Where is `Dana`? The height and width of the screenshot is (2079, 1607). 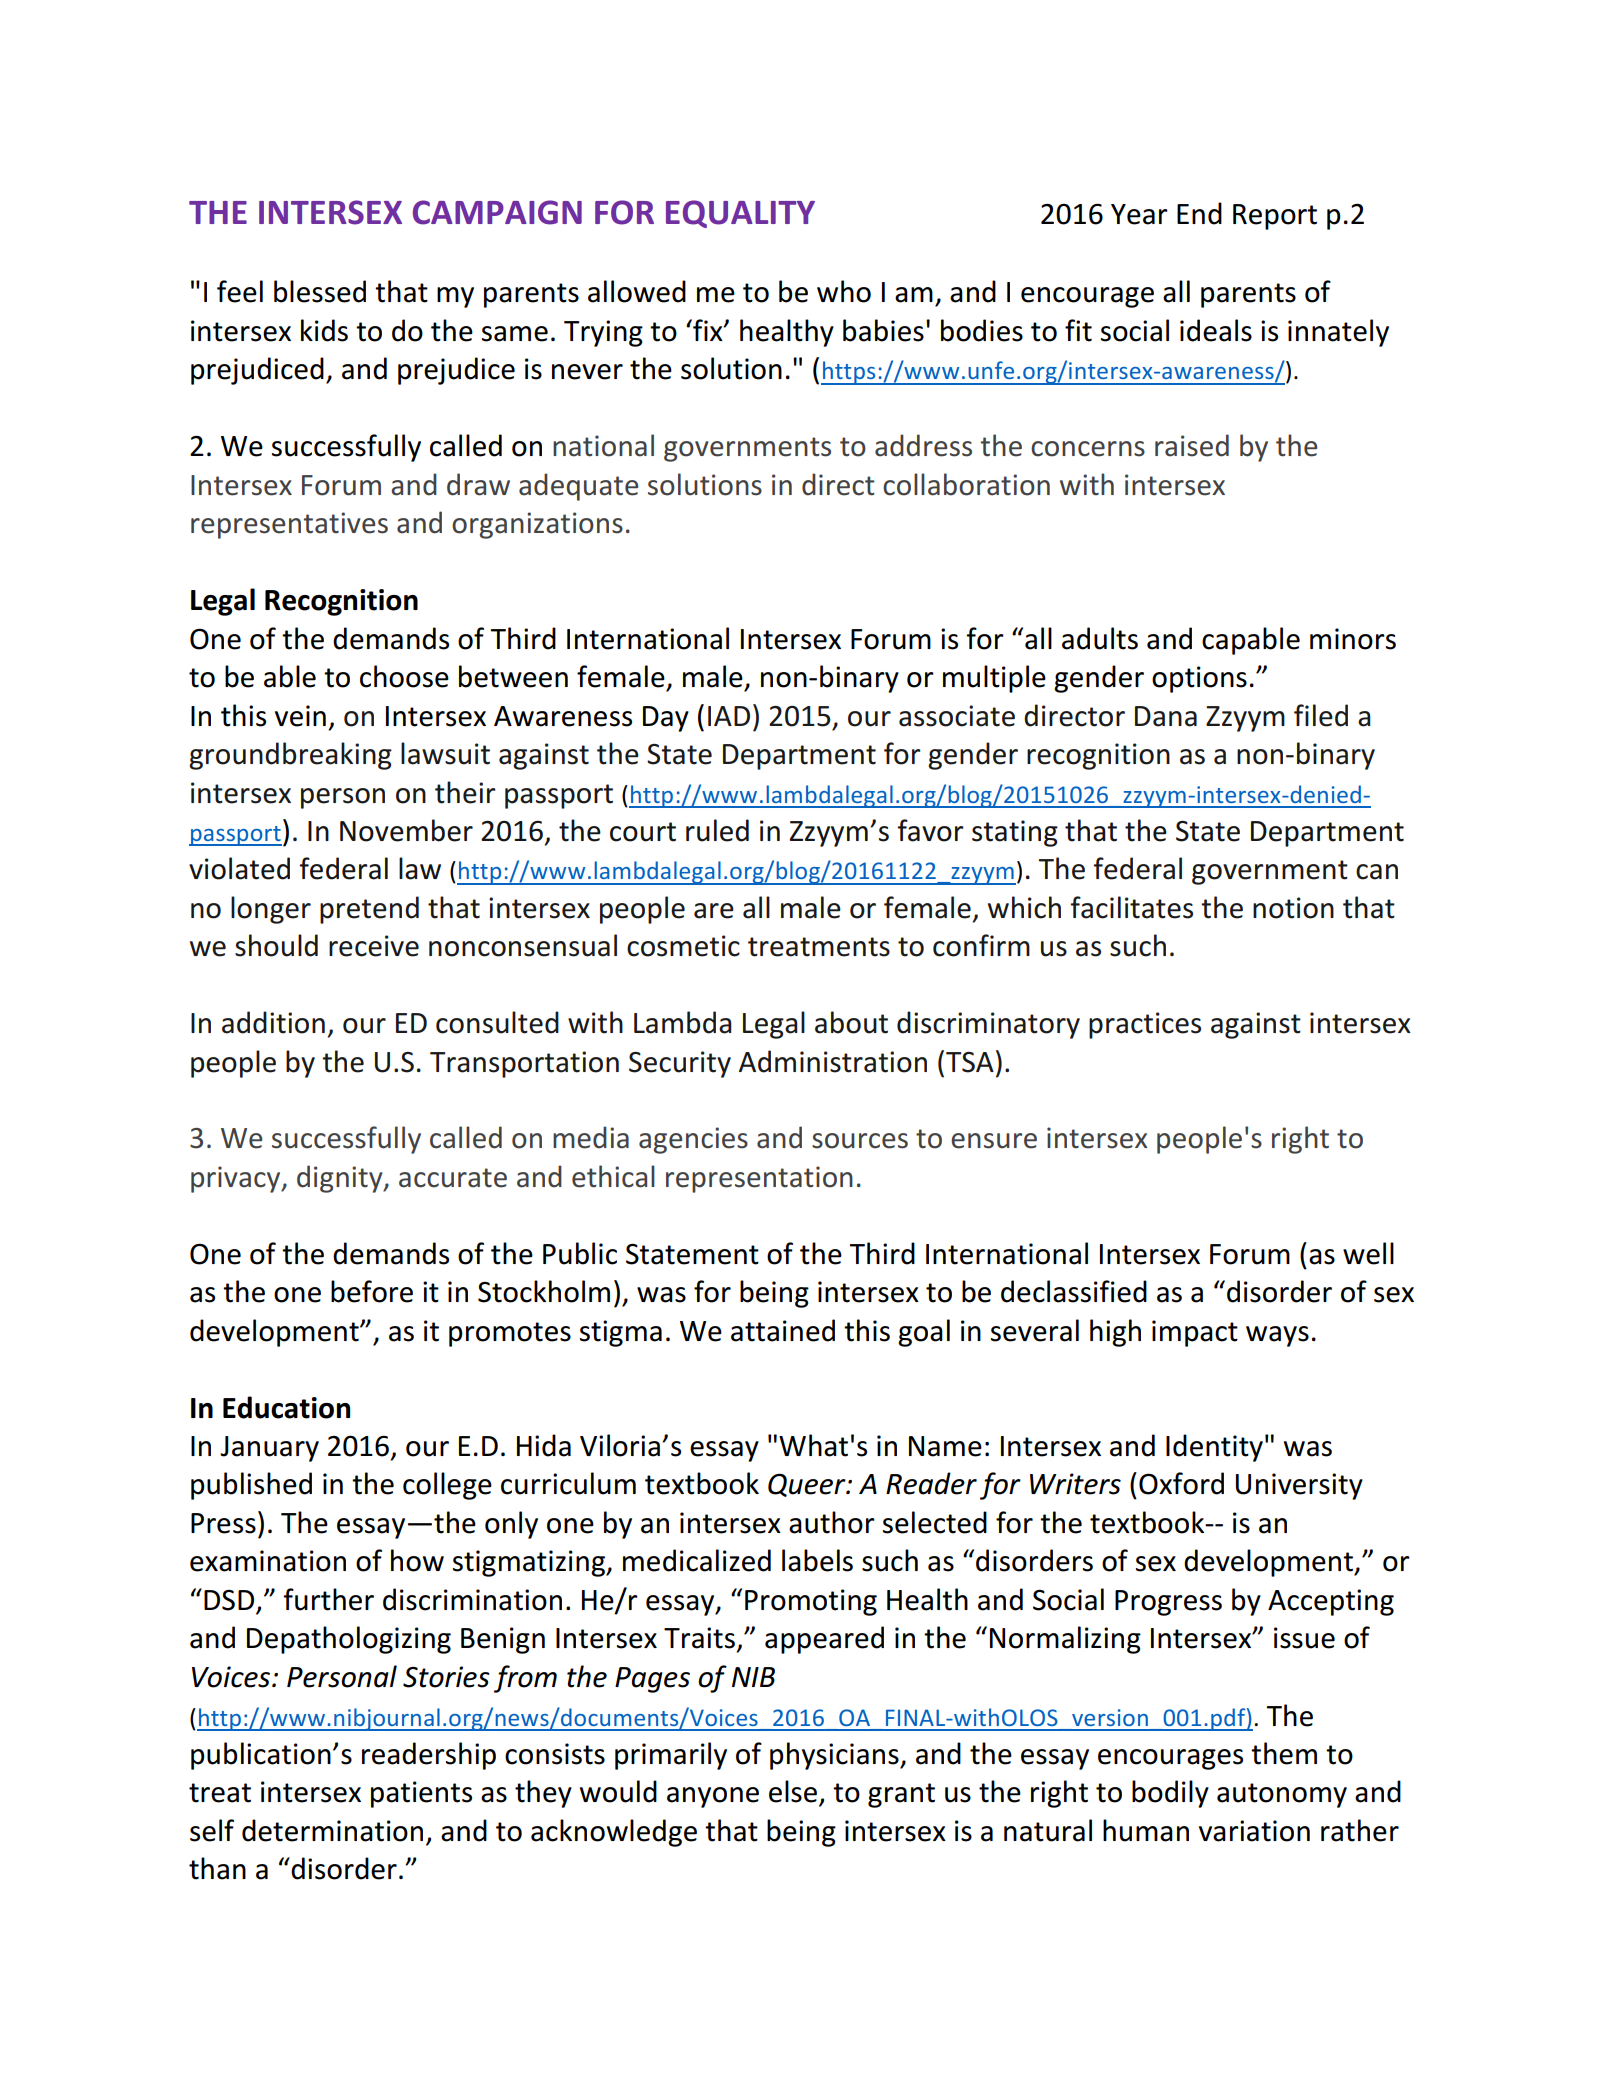
Dana is located at coordinates (1166, 716).
